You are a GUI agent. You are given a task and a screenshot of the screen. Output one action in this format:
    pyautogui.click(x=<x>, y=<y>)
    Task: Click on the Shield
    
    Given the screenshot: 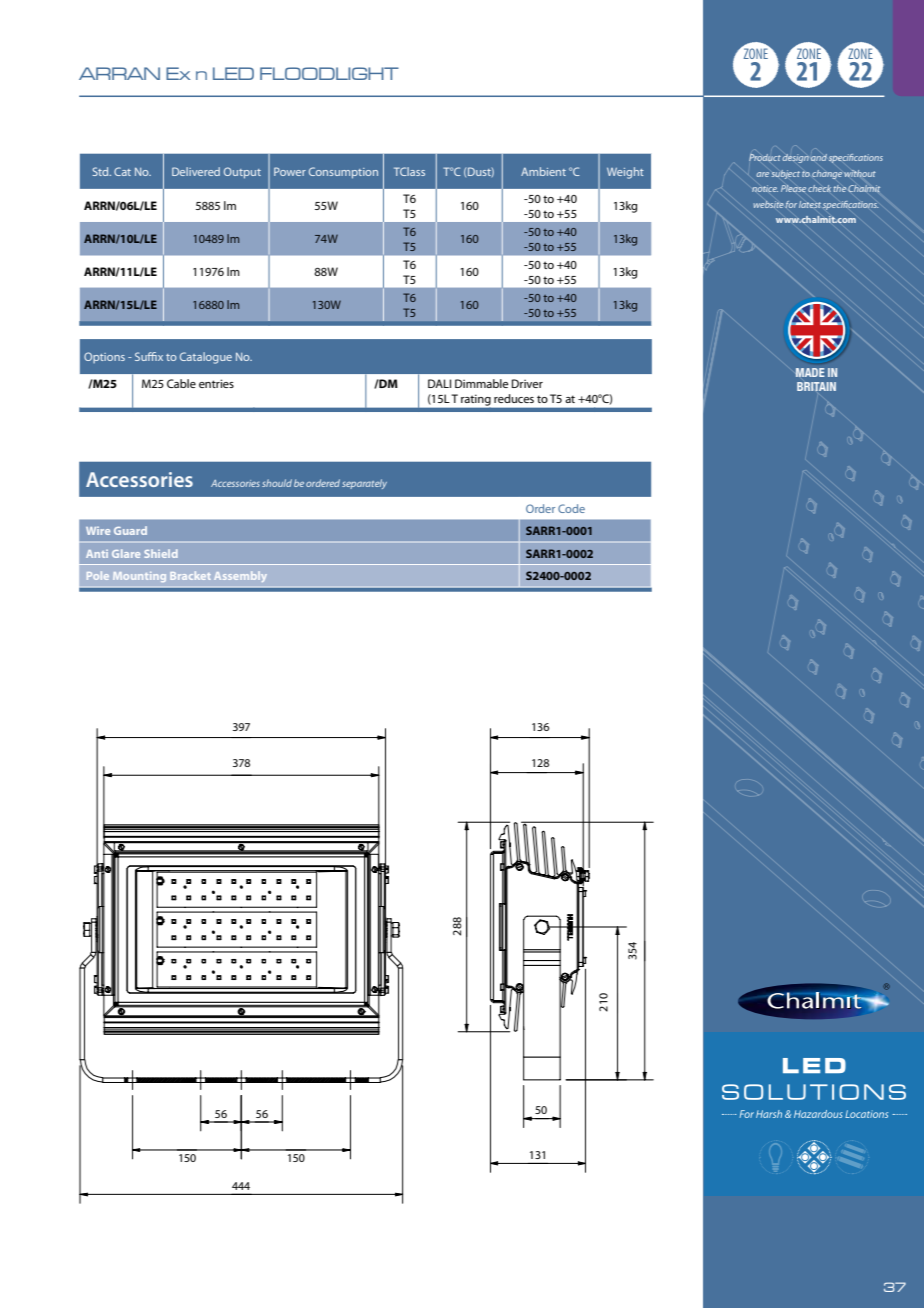 What is the action you would take?
    pyautogui.click(x=161, y=553)
